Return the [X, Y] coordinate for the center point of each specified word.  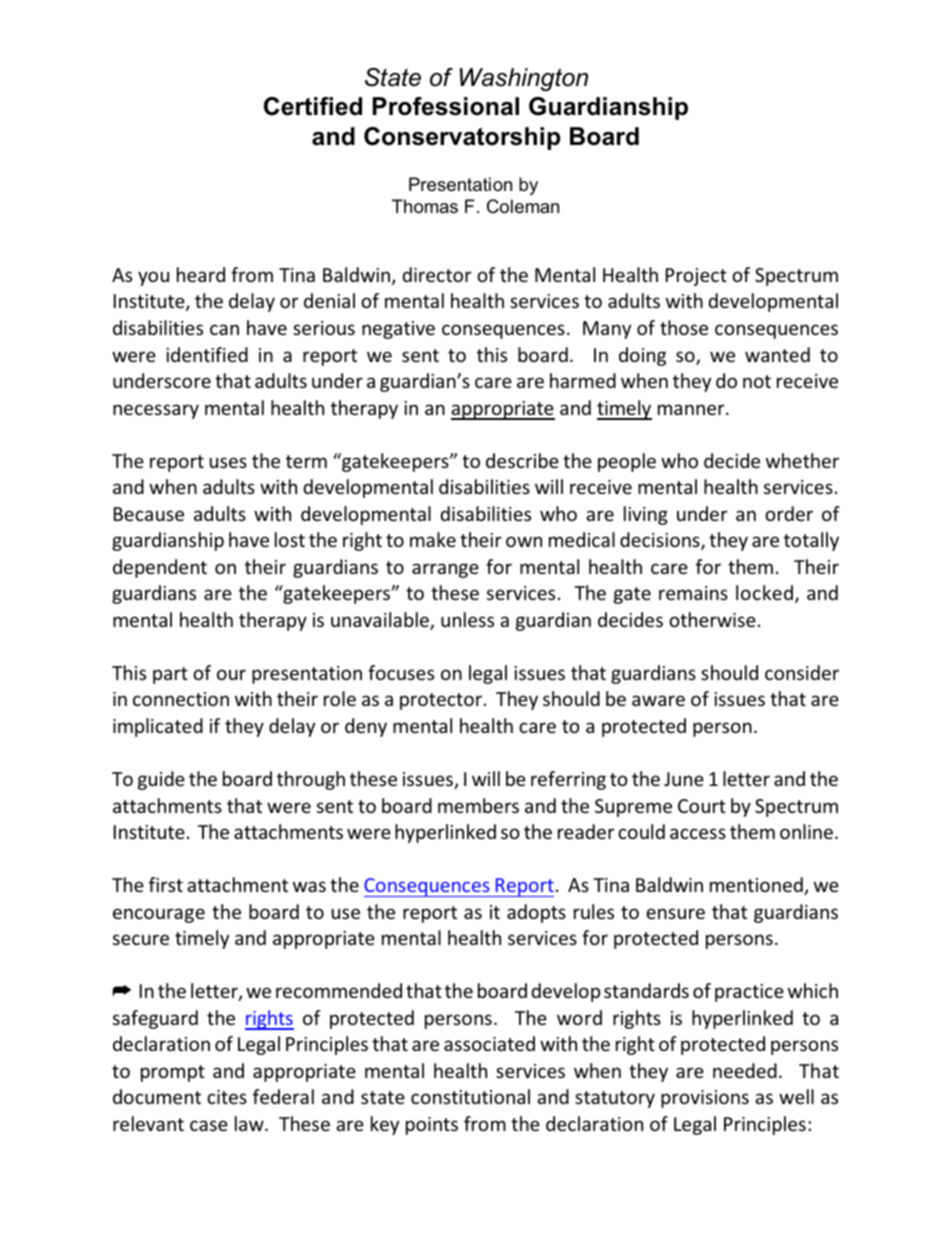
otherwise [712, 619]
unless [467, 619]
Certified [313, 106]
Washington [524, 79]
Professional [446, 106]
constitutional [470, 1096]
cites [227, 1097]
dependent [160, 568]
